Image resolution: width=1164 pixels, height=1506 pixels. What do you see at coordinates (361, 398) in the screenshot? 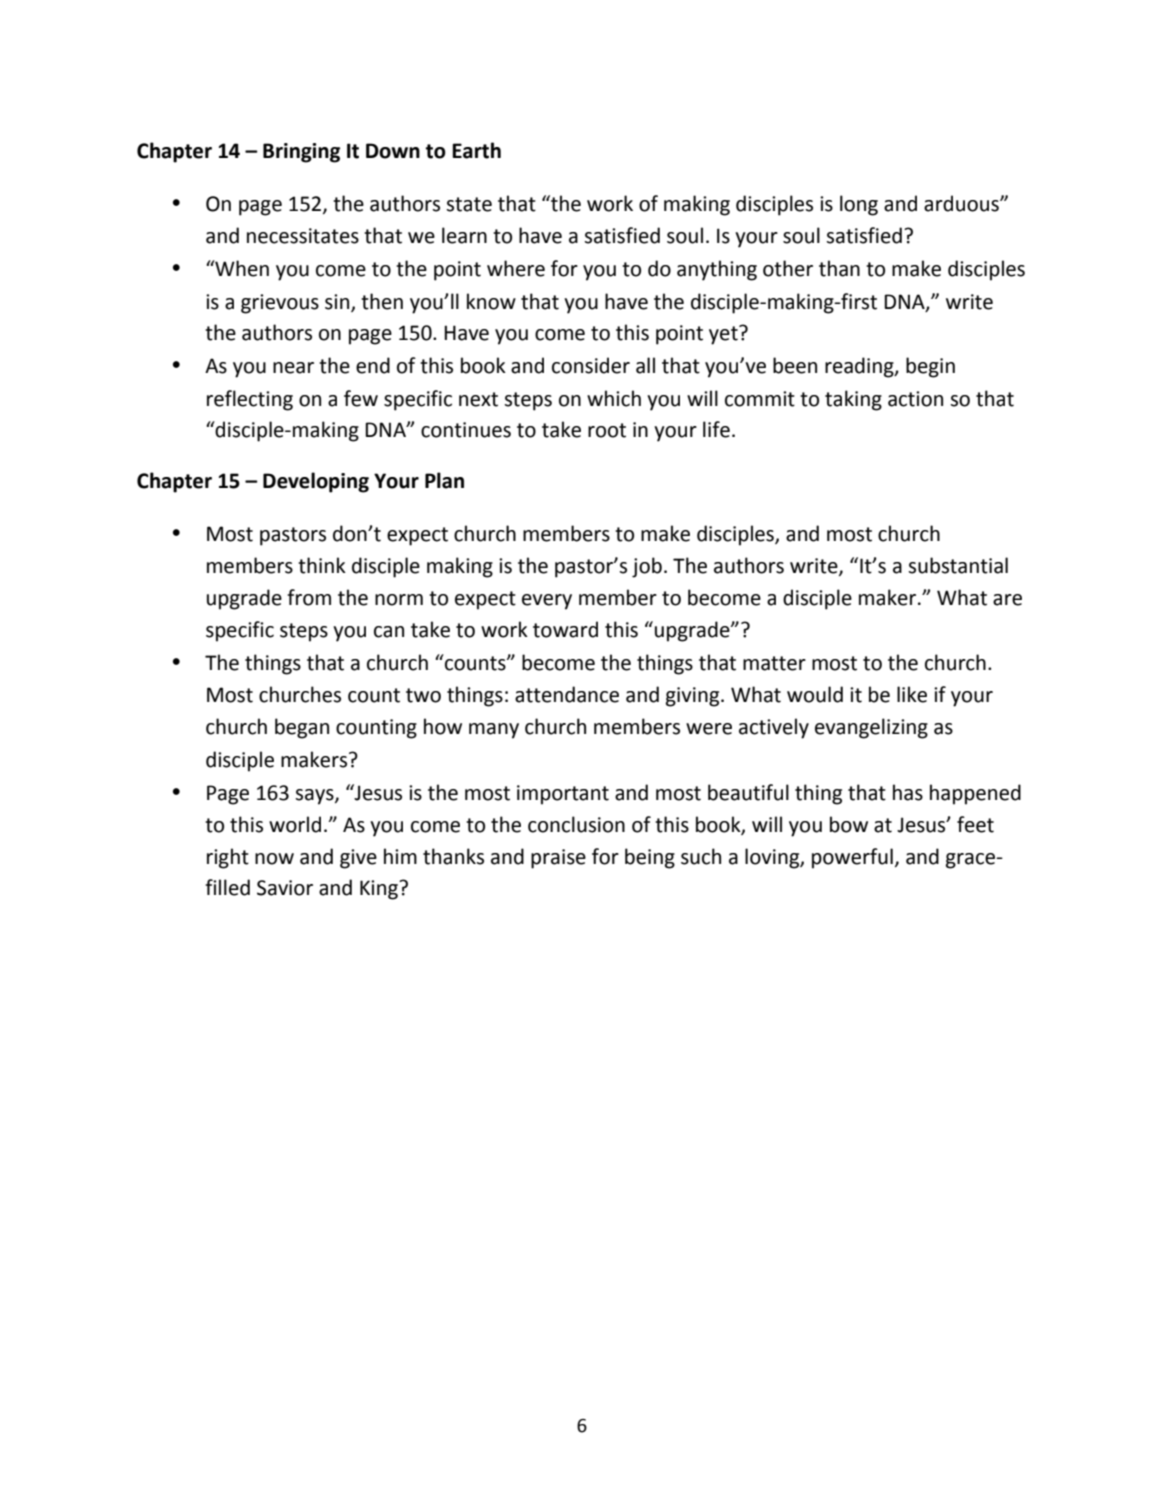
I see `few` at bounding box center [361, 398].
